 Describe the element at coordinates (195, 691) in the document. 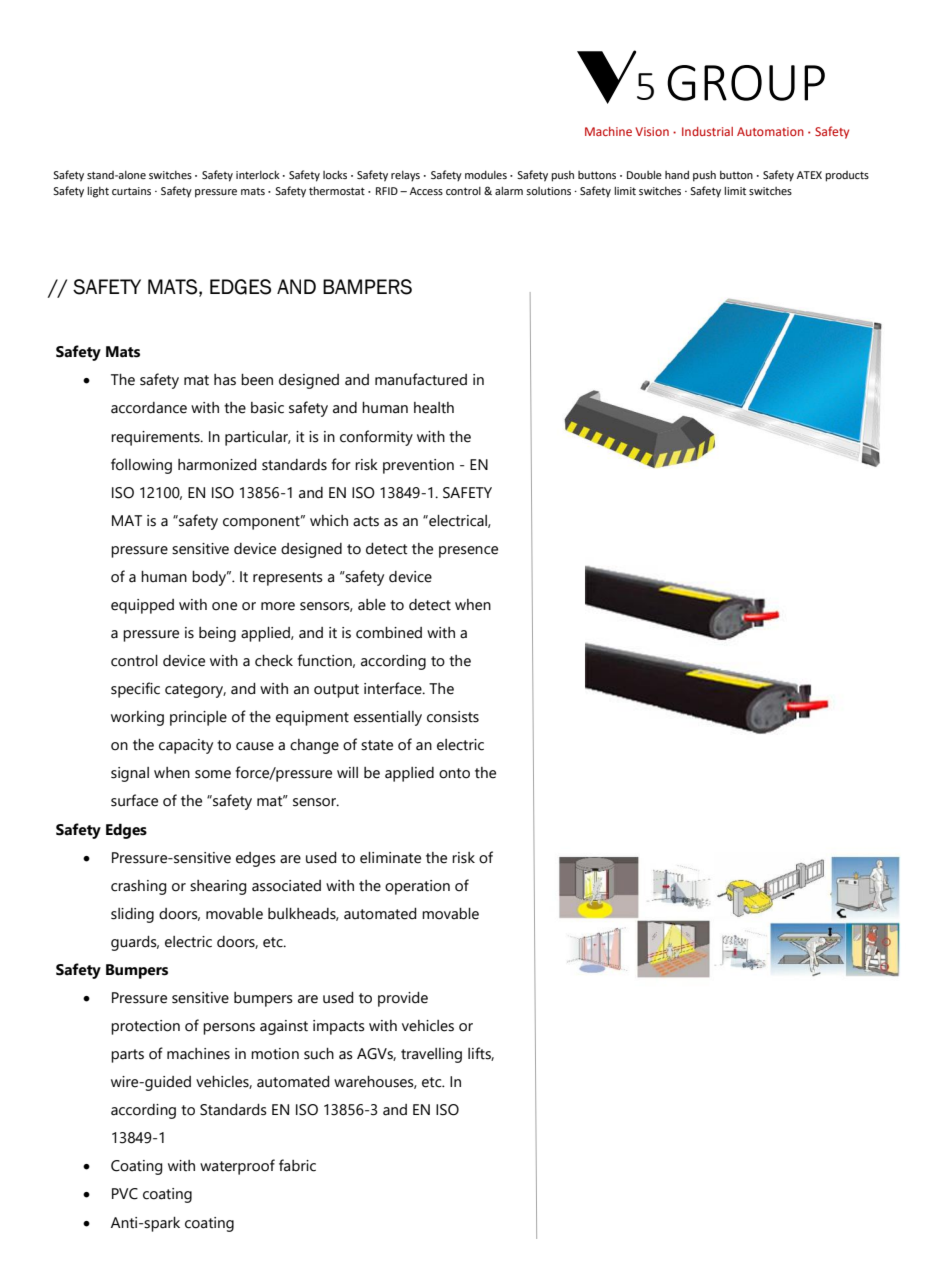

I see `category` at that location.
